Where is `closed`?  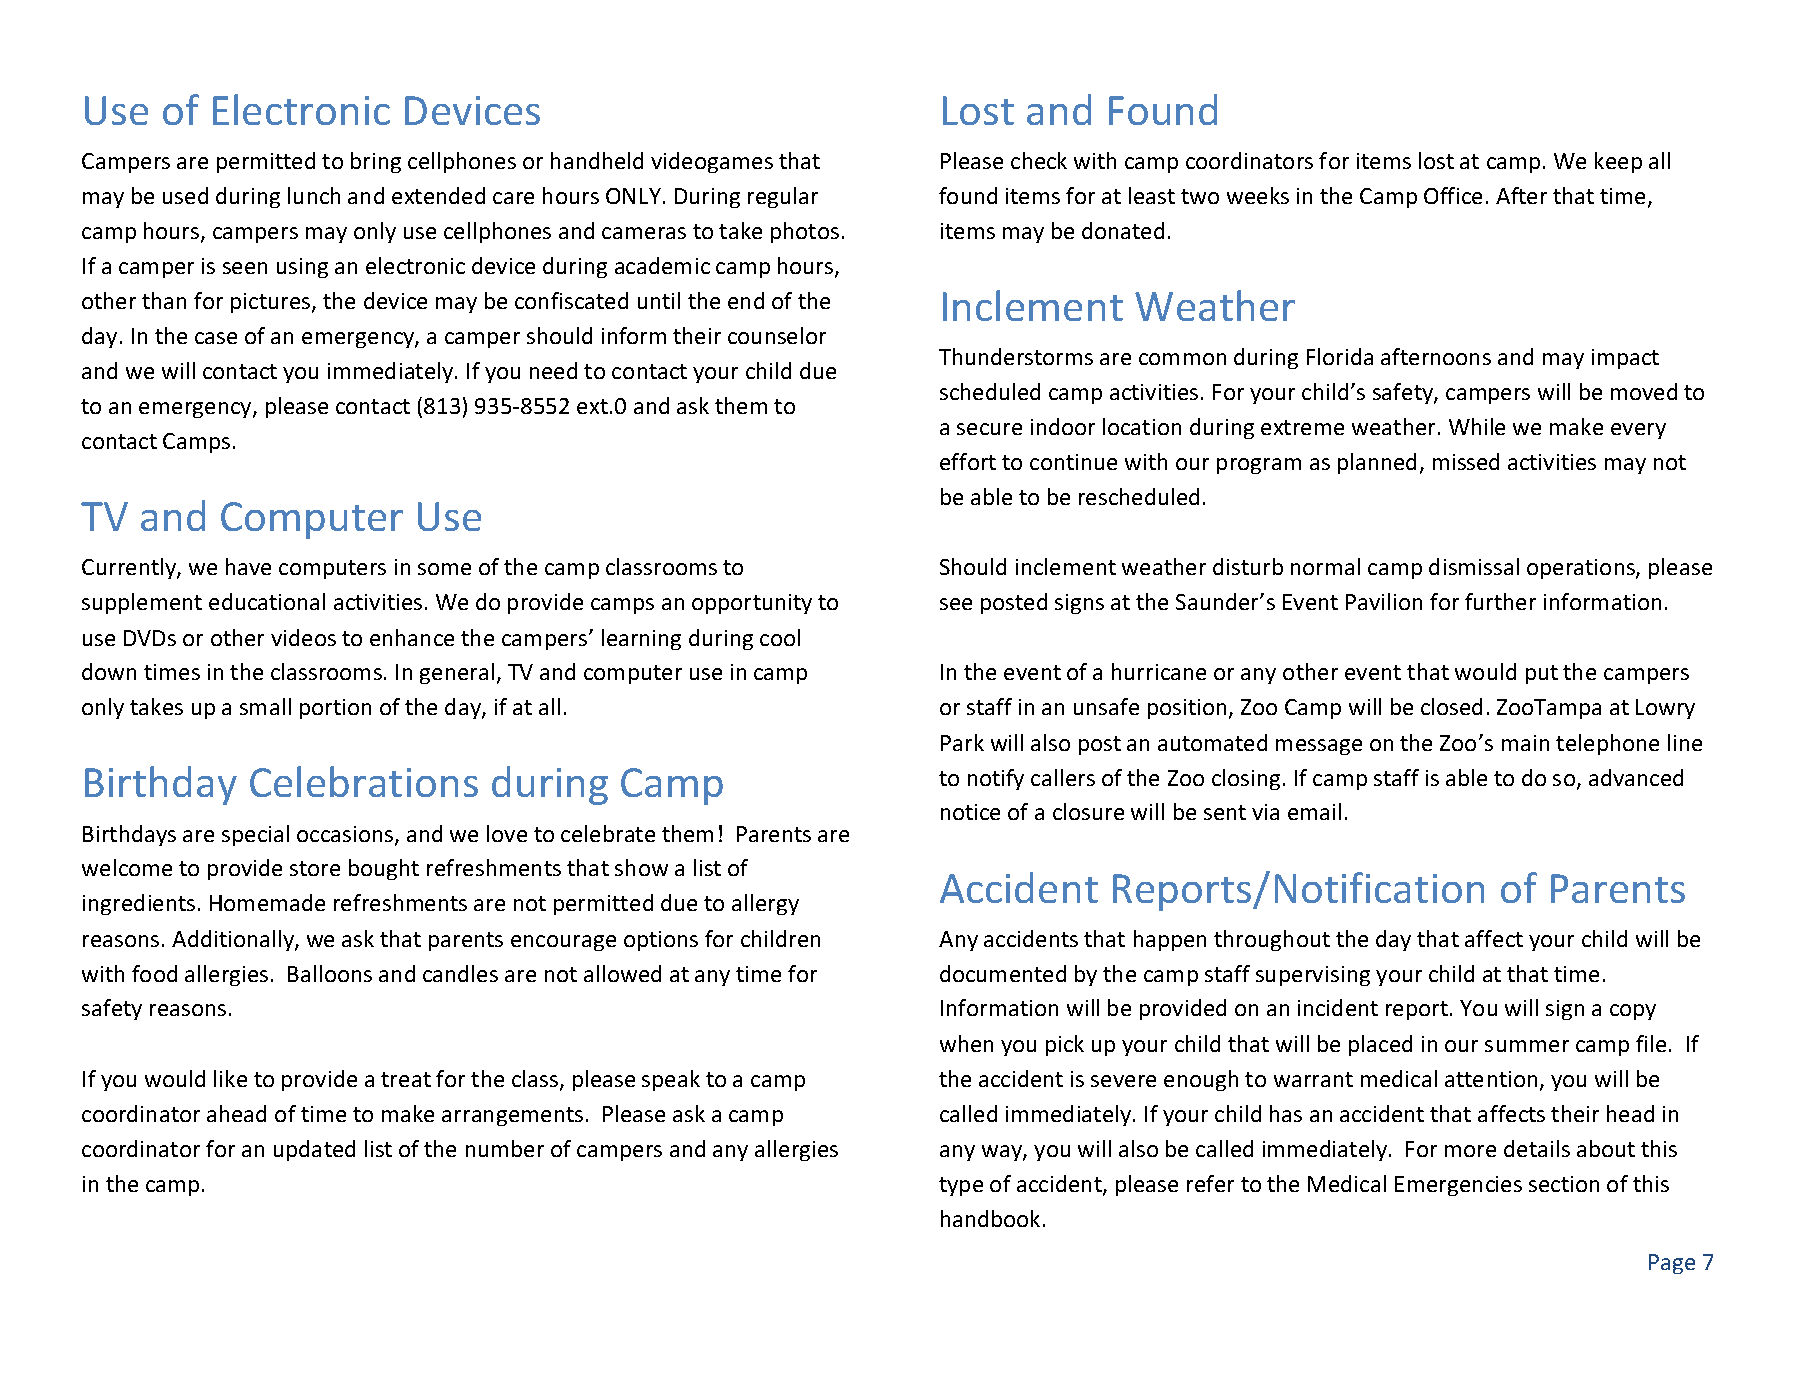 closed is located at coordinates (1451, 706).
